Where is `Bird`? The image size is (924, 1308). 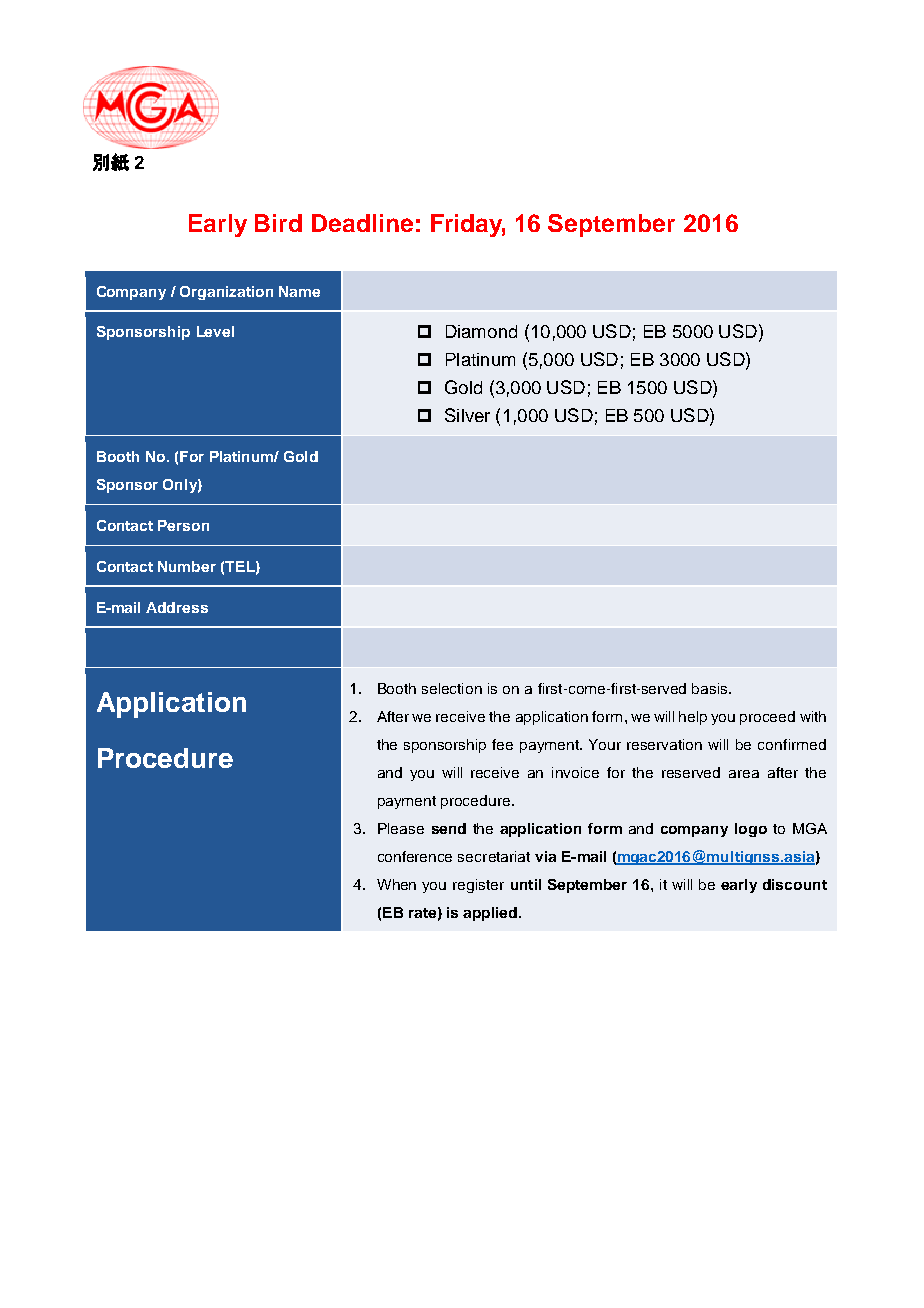
Bird is located at coordinates (278, 223).
